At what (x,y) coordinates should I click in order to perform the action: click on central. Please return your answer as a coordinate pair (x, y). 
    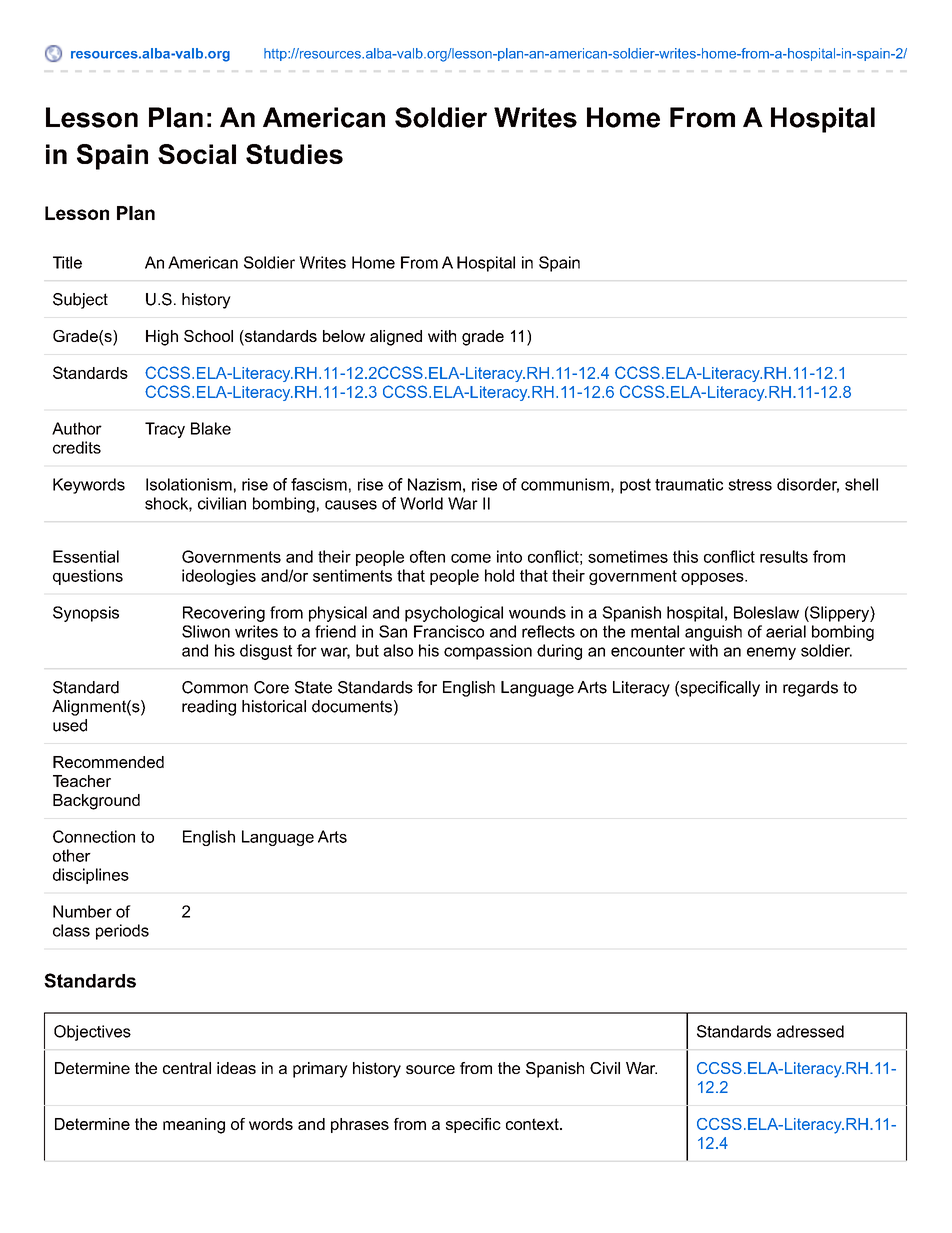
    Looking at the image, I should click on (187, 1068).
